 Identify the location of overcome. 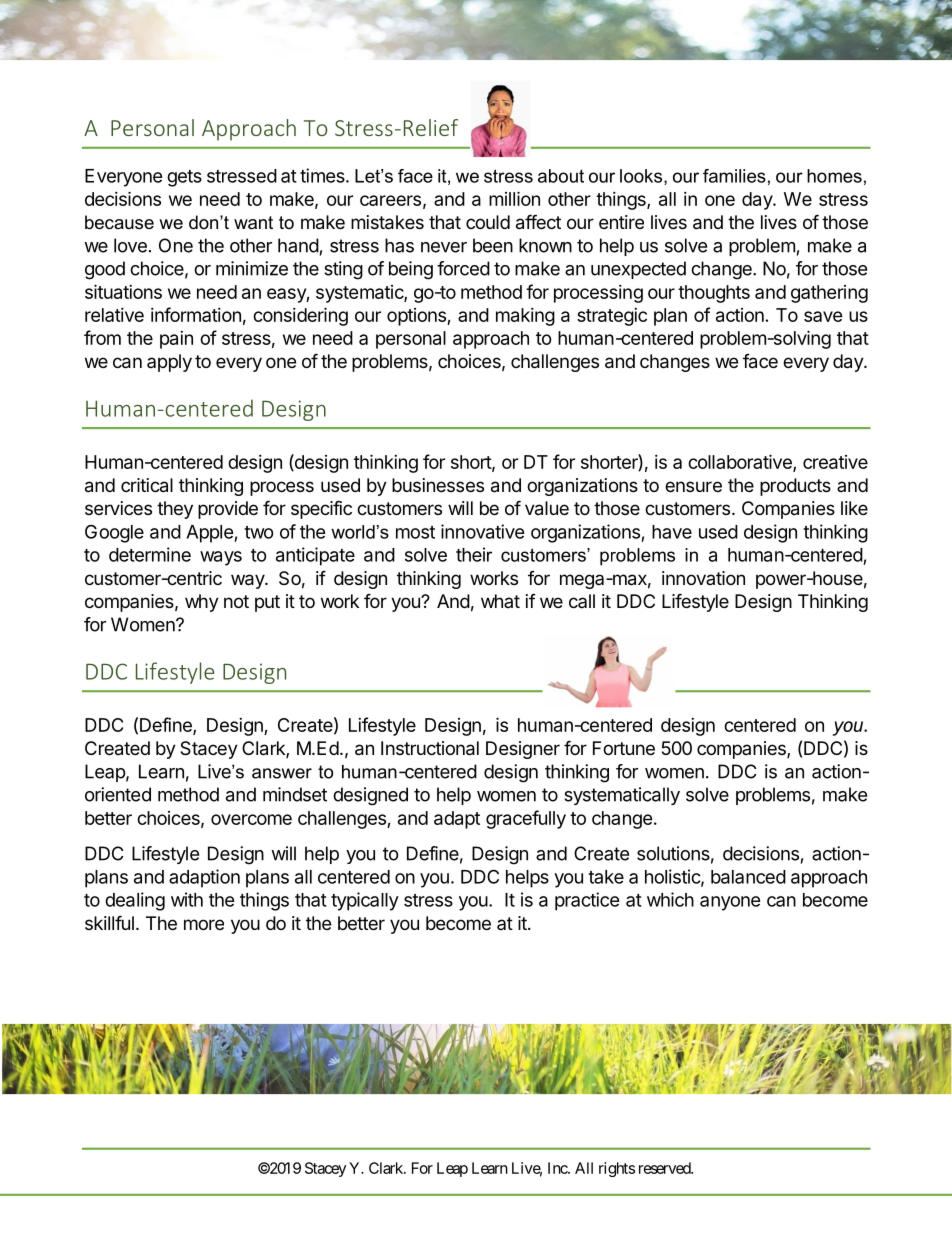
(251, 819).
